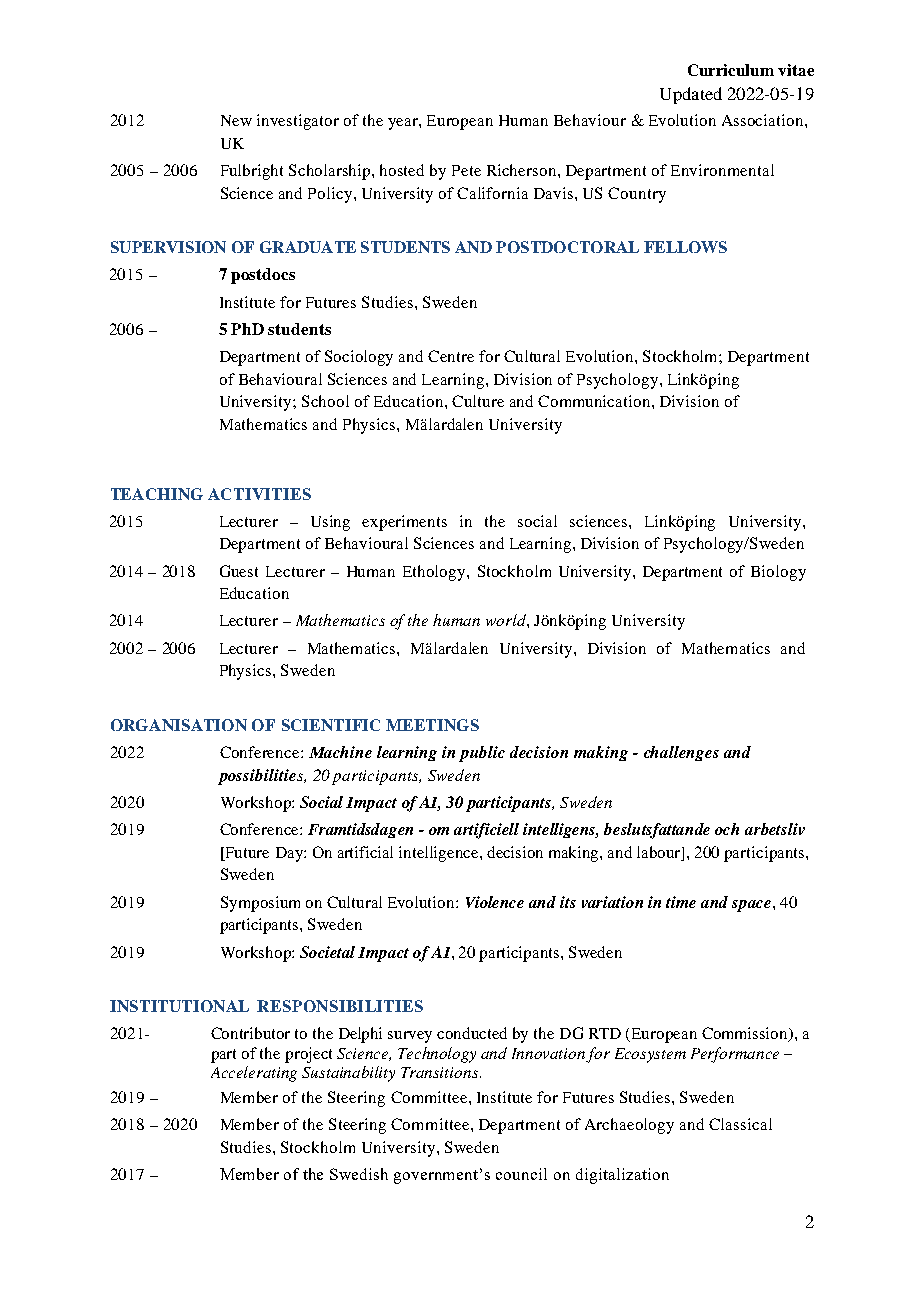  I want to click on Biology, so click(778, 573).
